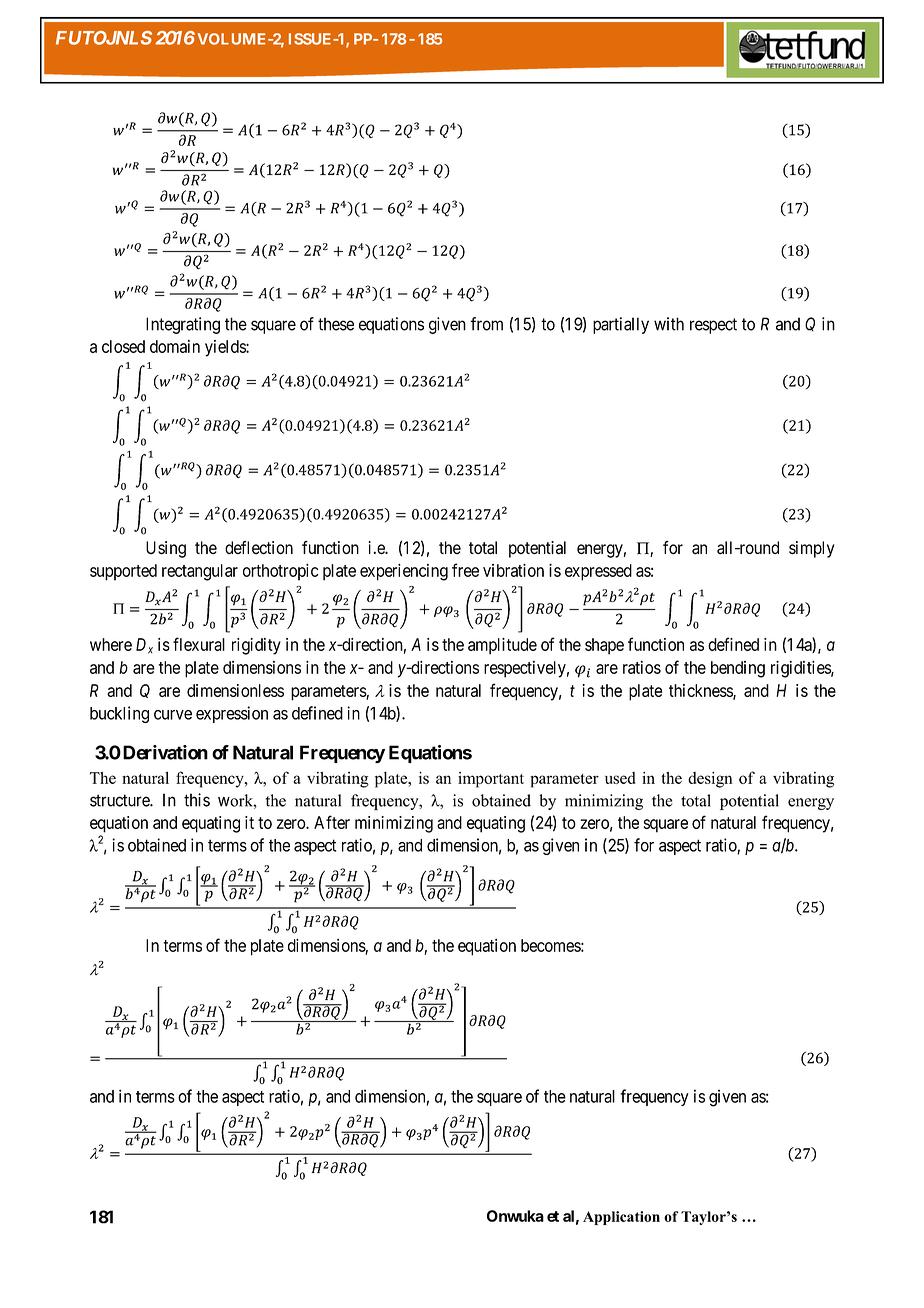 Image resolution: width=924 pixels, height=1308 pixels. What do you see at coordinates (669, 324) in the screenshot?
I see `with` at bounding box center [669, 324].
